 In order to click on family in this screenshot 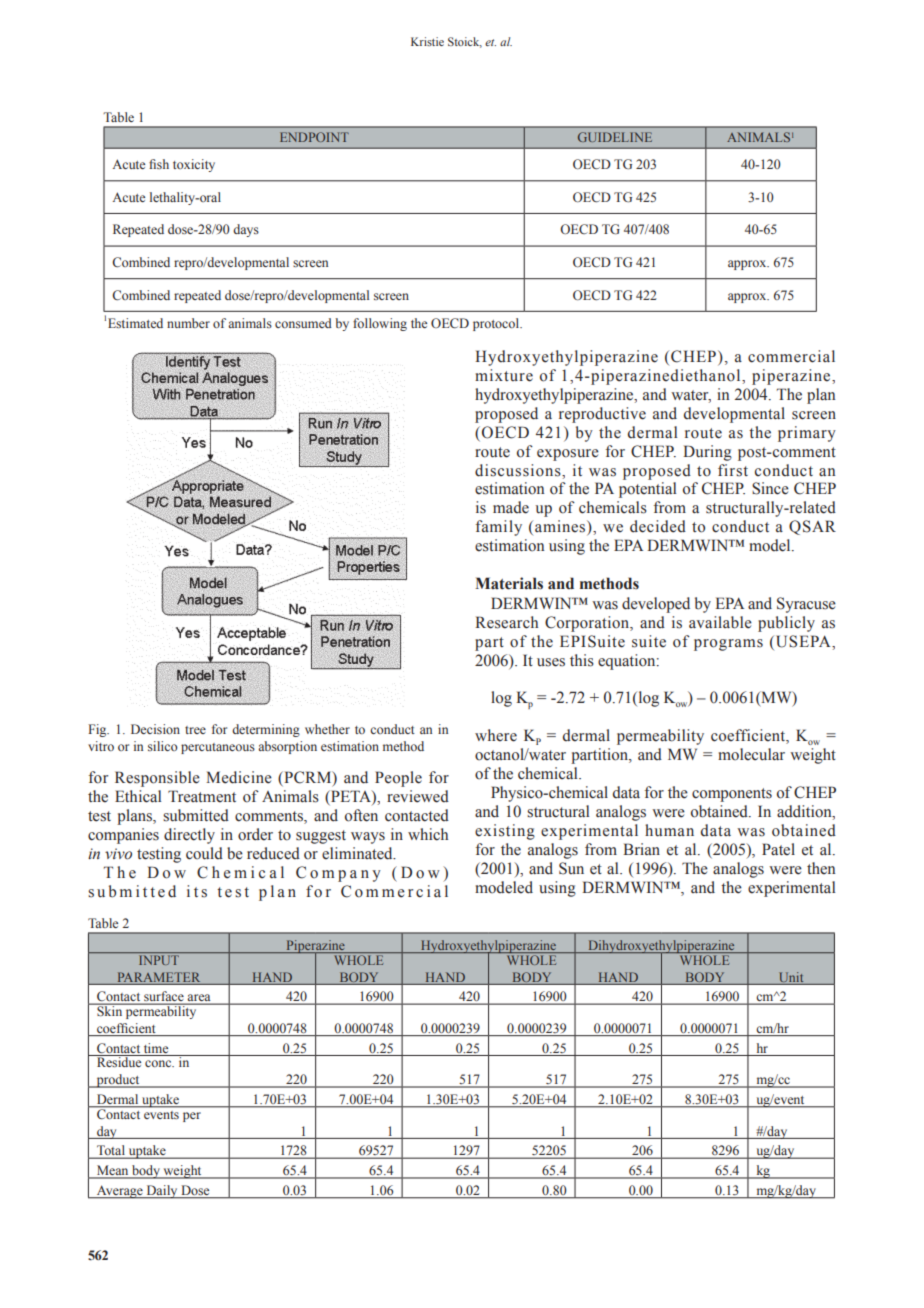, I will do `click(498, 528)`.
